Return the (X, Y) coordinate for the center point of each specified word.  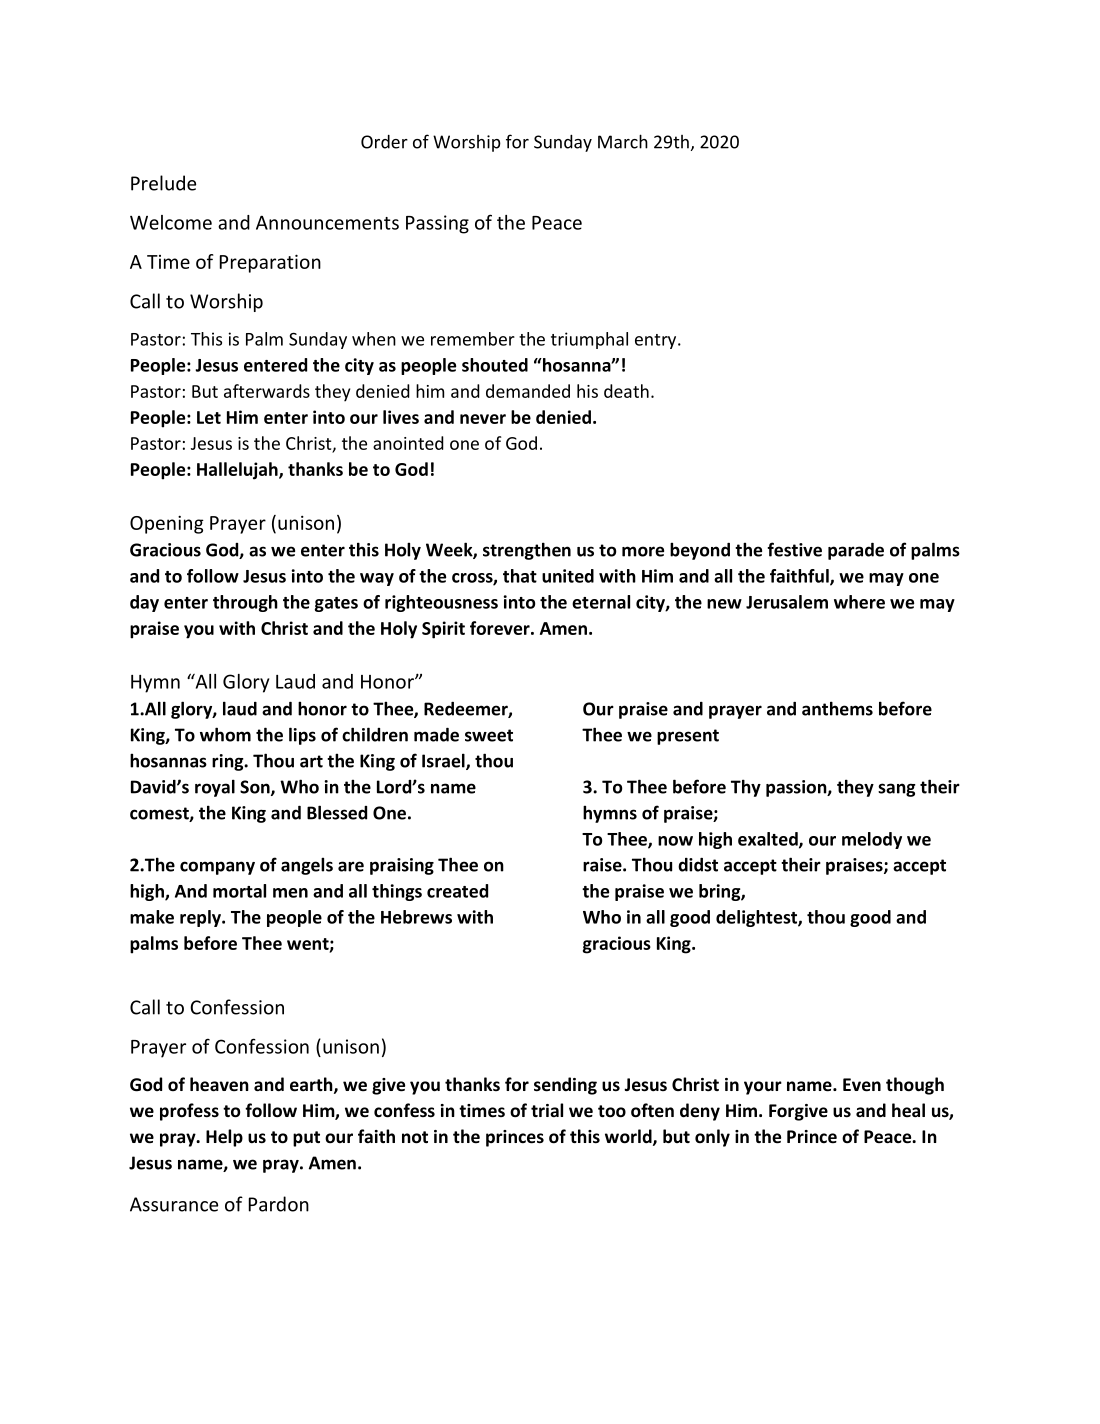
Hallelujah (238, 471)
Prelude (163, 183)
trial (547, 1110)
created (457, 891)
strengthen (527, 551)
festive (794, 549)
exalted (769, 840)
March (623, 141)
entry (657, 341)
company (217, 868)
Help (224, 1138)
